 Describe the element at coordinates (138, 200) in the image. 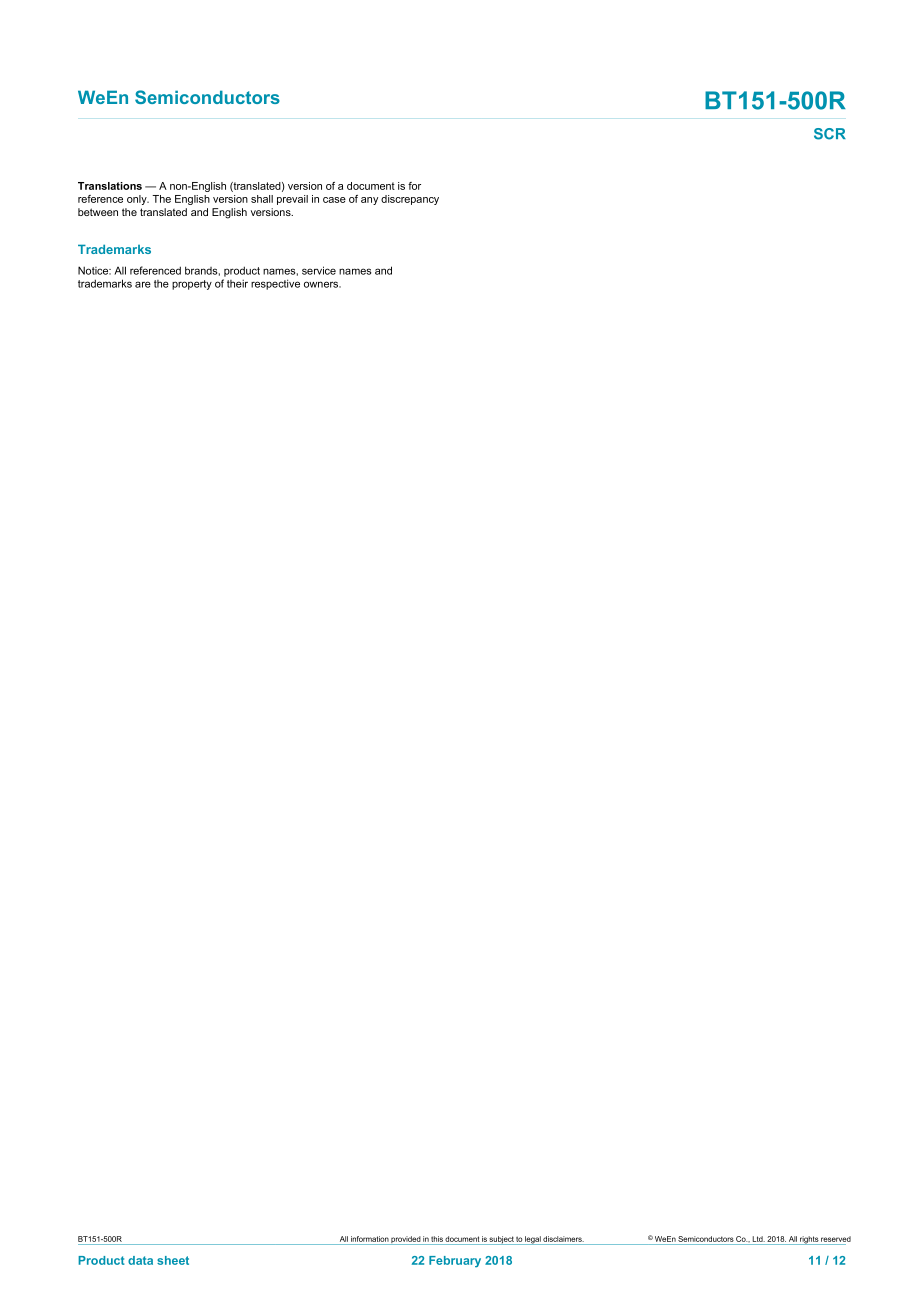

I see `only` at that location.
